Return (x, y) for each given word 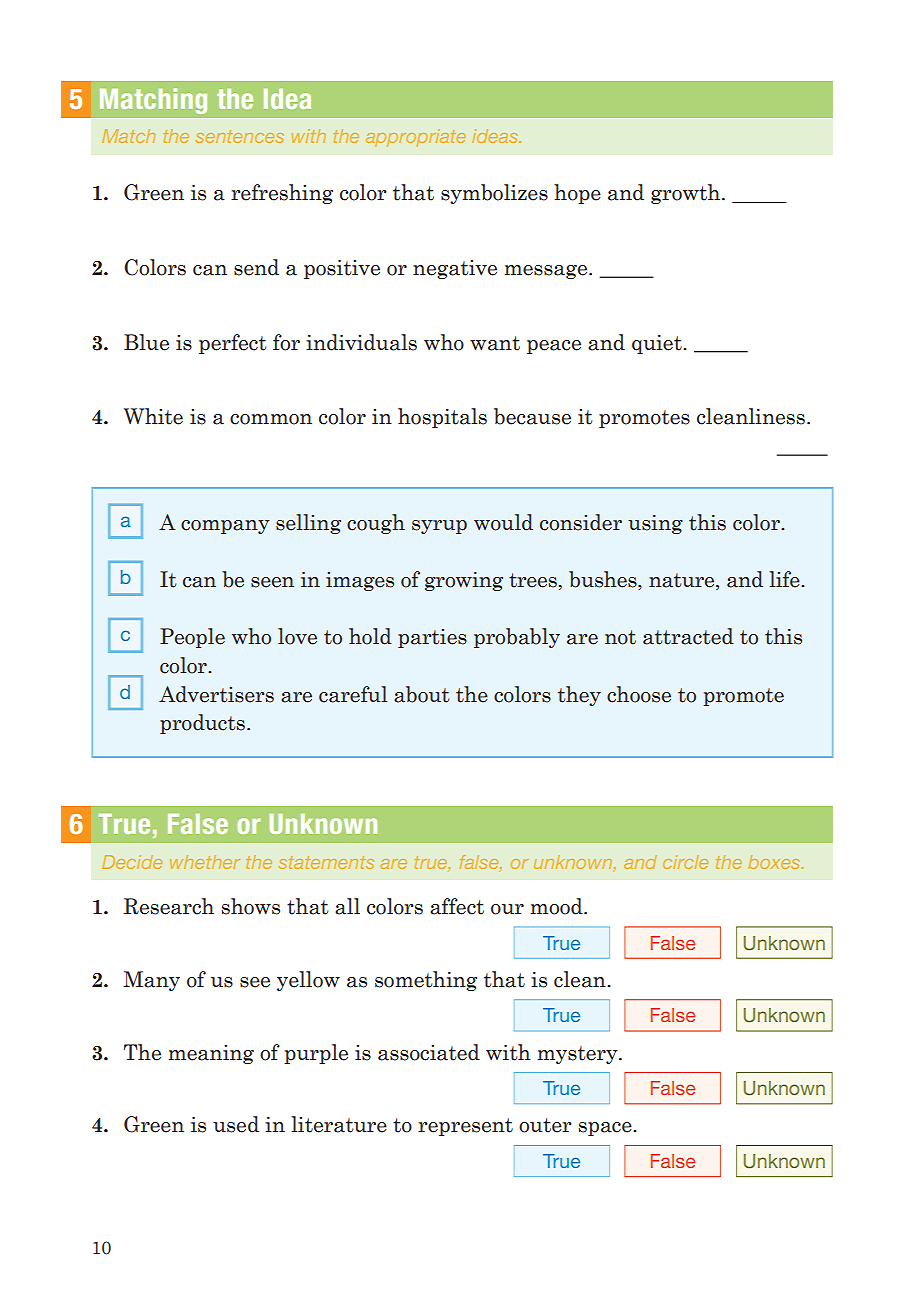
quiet (658, 344)
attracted (688, 636)
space (606, 1129)
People (192, 638)
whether (205, 862)
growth (687, 194)
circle (685, 862)
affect (457, 906)
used (236, 1124)
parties (432, 638)
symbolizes (494, 194)
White (153, 416)
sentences (239, 136)
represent (465, 1127)
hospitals (442, 418)
